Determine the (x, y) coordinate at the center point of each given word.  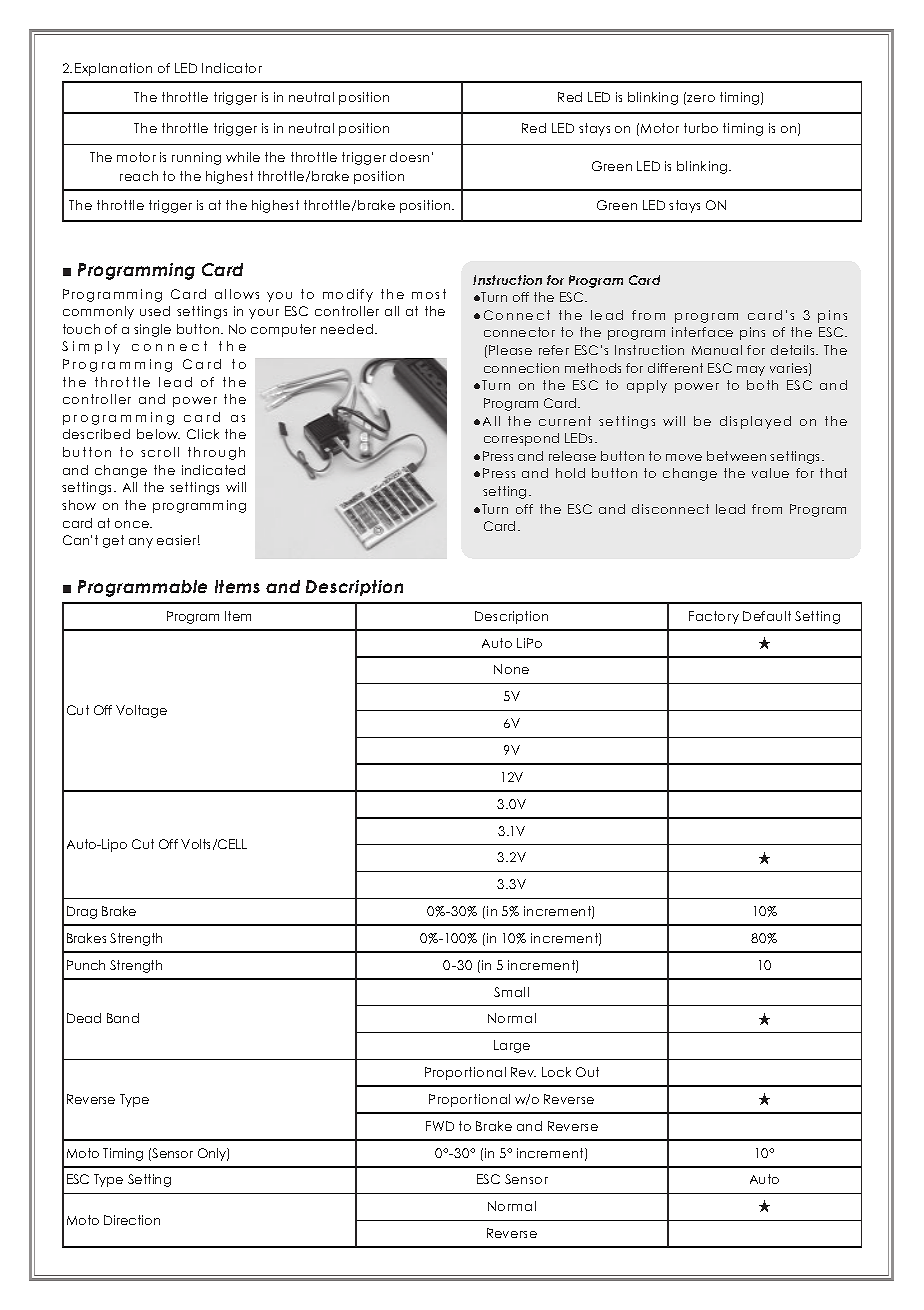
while (243, 157)
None (511, 669)
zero (701, 98)
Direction (132, 1220)
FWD (440, 1126)
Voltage (141, 711)
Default (767, 616)
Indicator (232, 68)
